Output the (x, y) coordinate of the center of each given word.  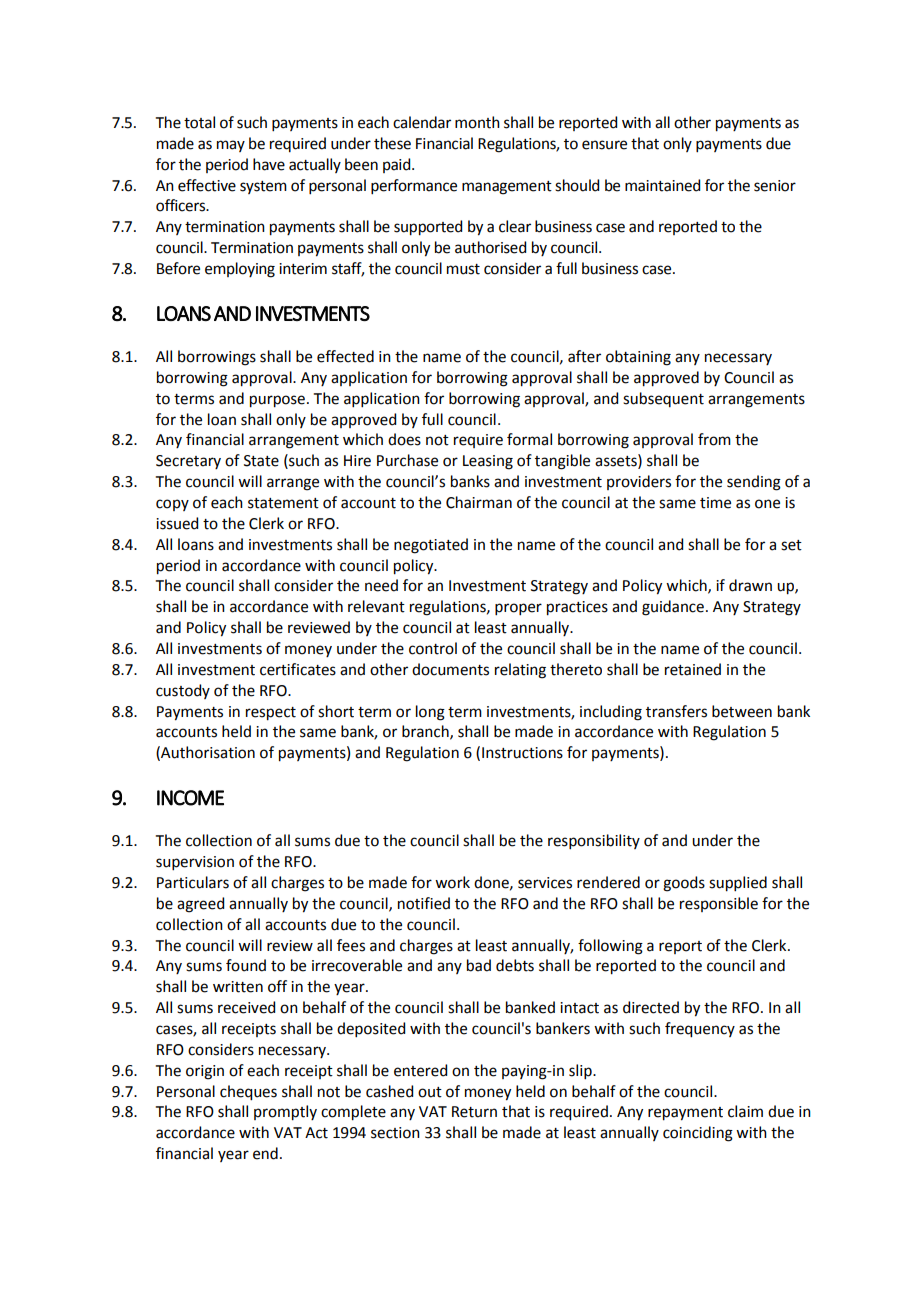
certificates (298, 669)
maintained (662, 185)
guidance (673, 608)
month (477, 122)
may (231, 146)
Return (474, 1112)
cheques (248, 1093)
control (433, 648)
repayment (685, 1114)
